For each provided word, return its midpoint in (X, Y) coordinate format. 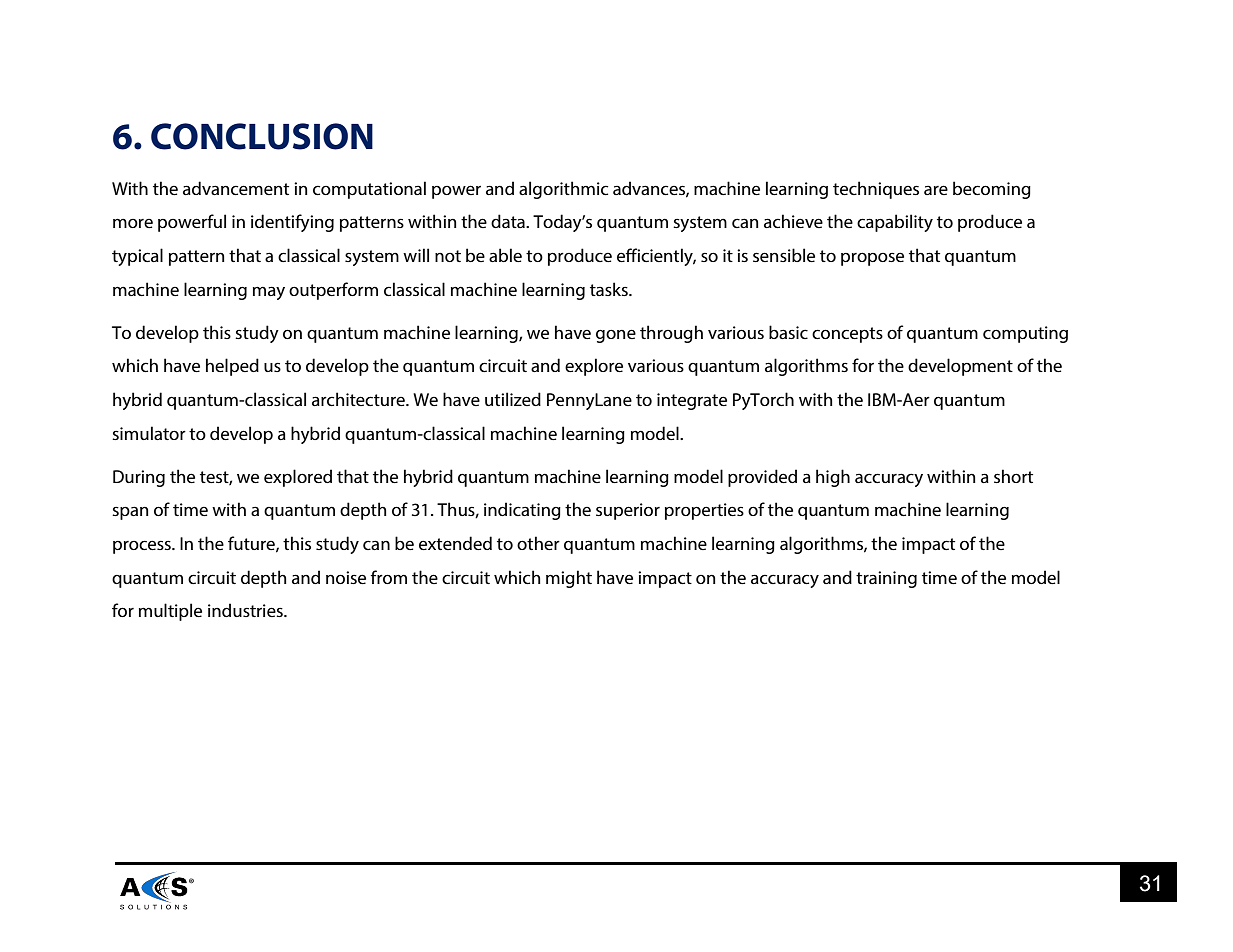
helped (232, 367)
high (833, 478)
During (139, 478)
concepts (847, 335)
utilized (513, 399)
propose (872, 259)
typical (137, 257)
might (569, 579)
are (936, 190)
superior (628, 511)
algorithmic (563, 190)
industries (246, 610)
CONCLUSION (262, 136)
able (505, 255)
